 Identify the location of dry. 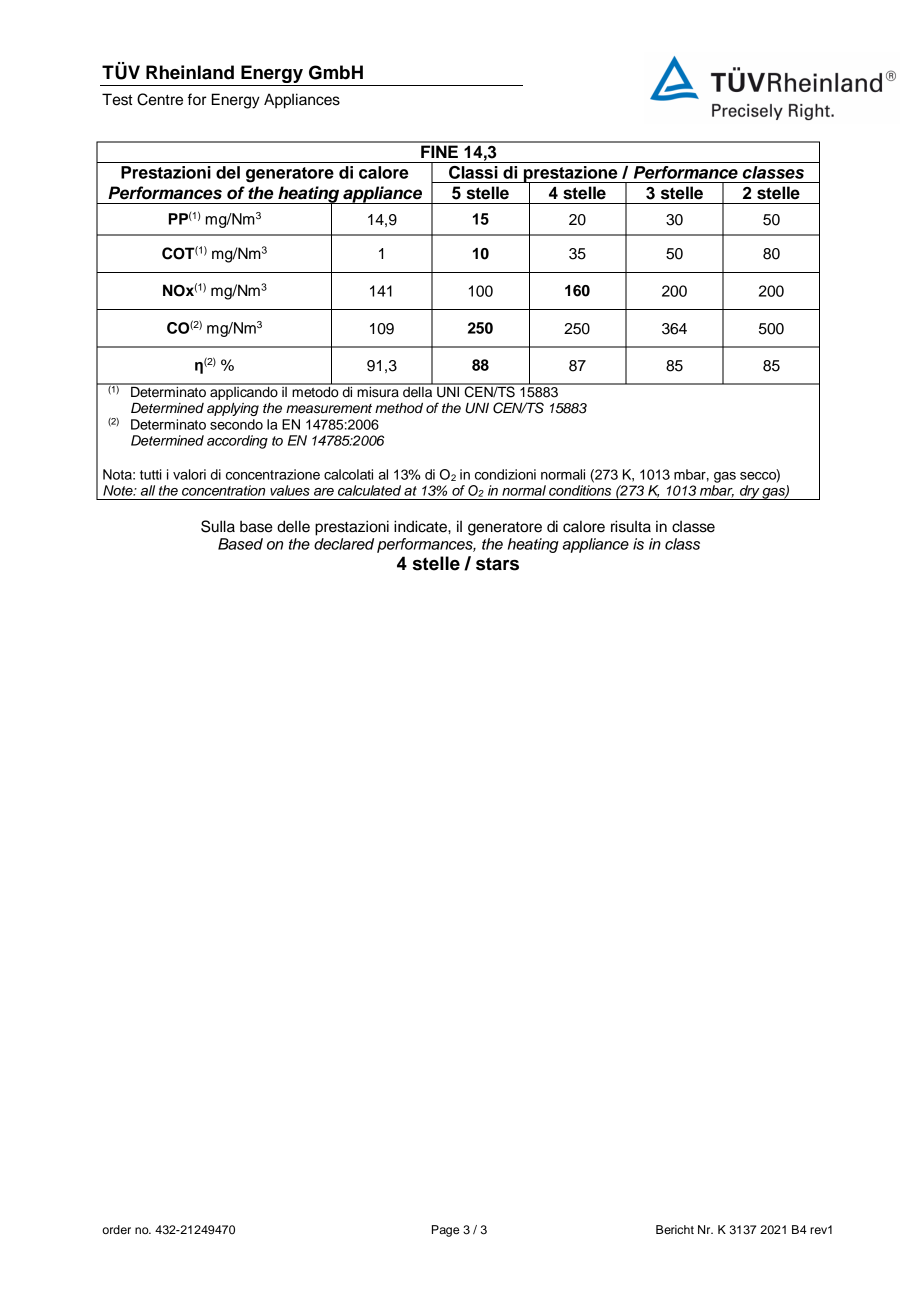
(750, 492).
